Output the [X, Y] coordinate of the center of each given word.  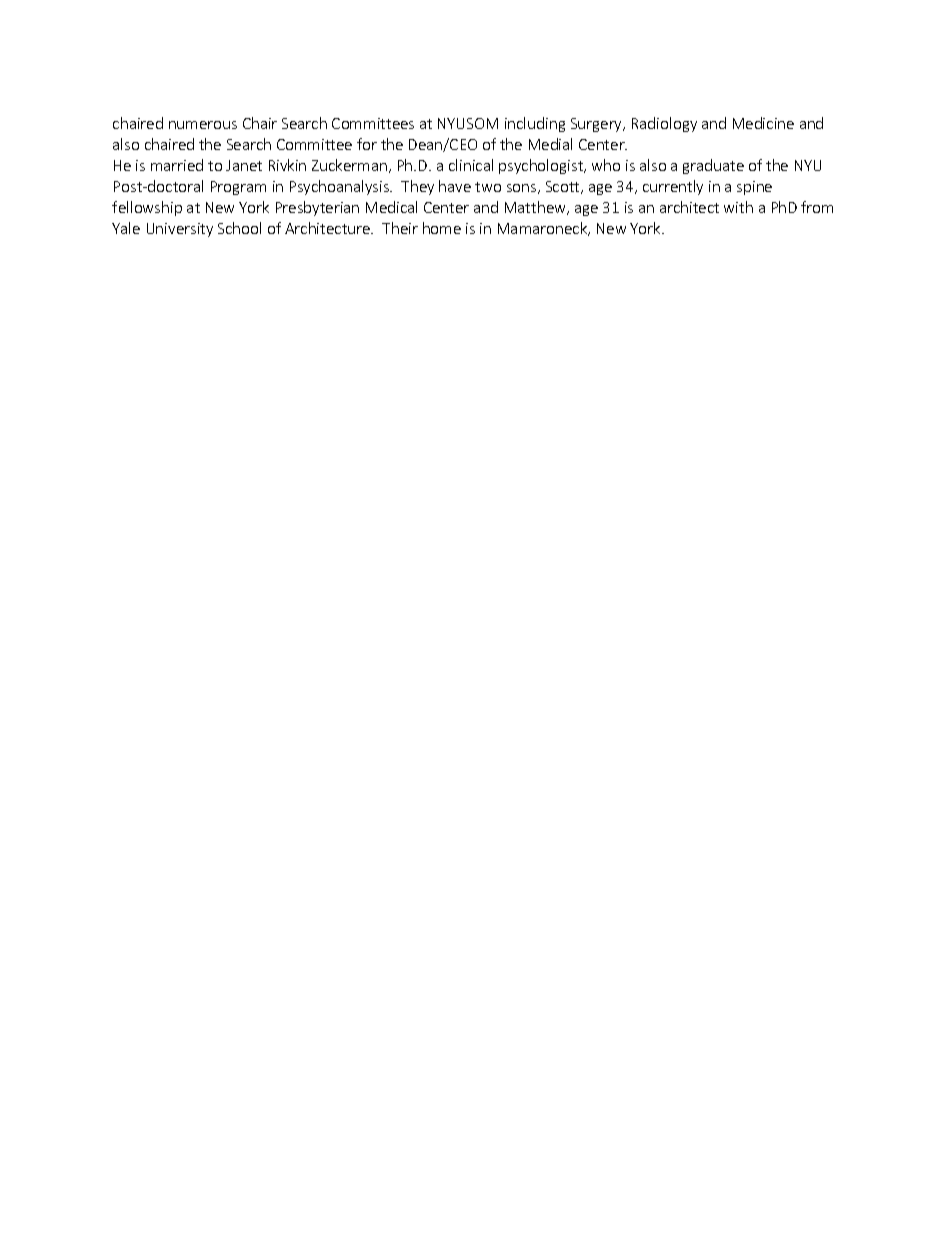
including [535, 124]
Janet [244, 165]
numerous [203, 125]
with [738, 207]
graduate [713, 166]
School [239, 228]
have [455, 186]
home [442, 228]
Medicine [763, 123]
